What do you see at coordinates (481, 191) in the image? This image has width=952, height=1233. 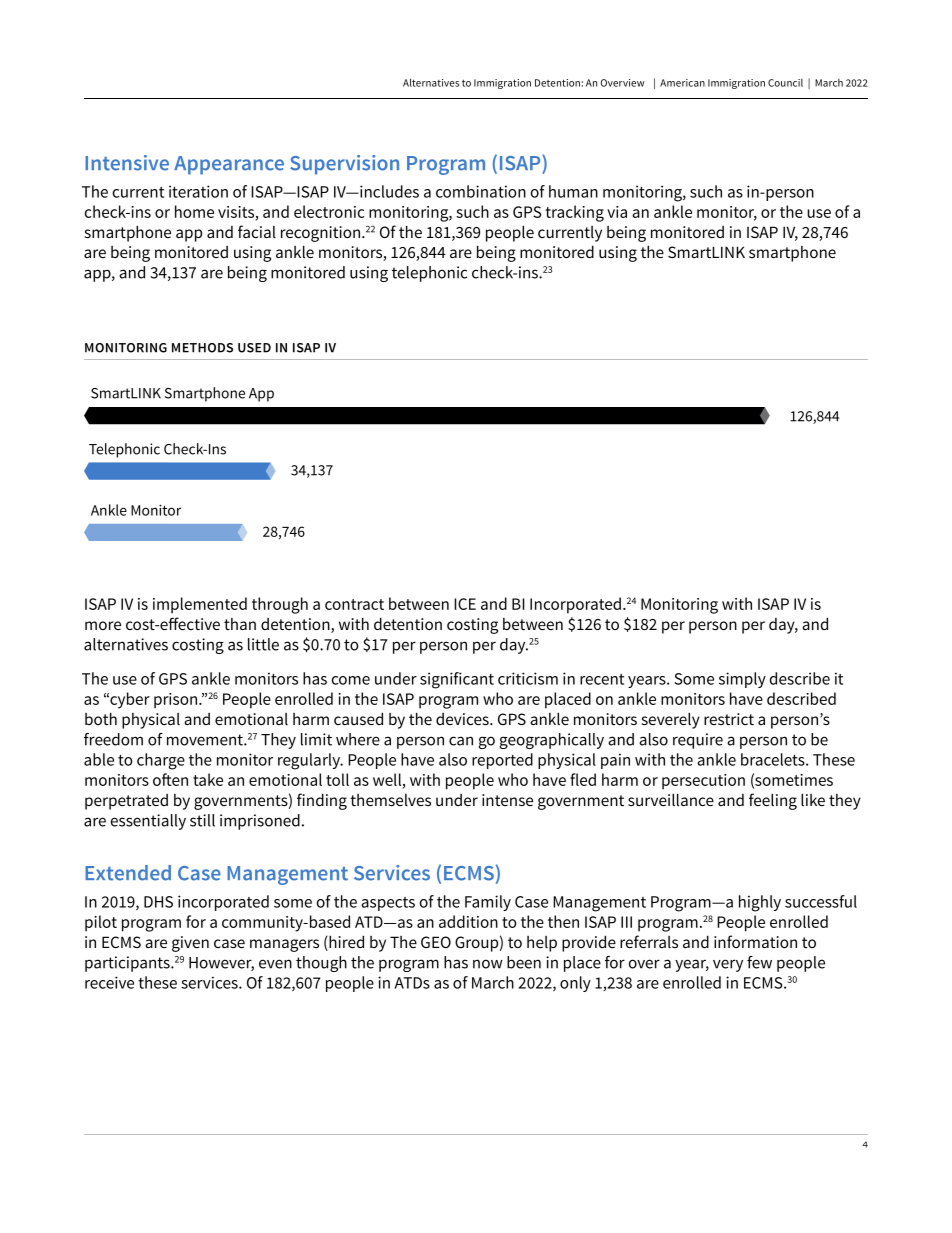 I see `combination` at bounding box center [481, 191].
